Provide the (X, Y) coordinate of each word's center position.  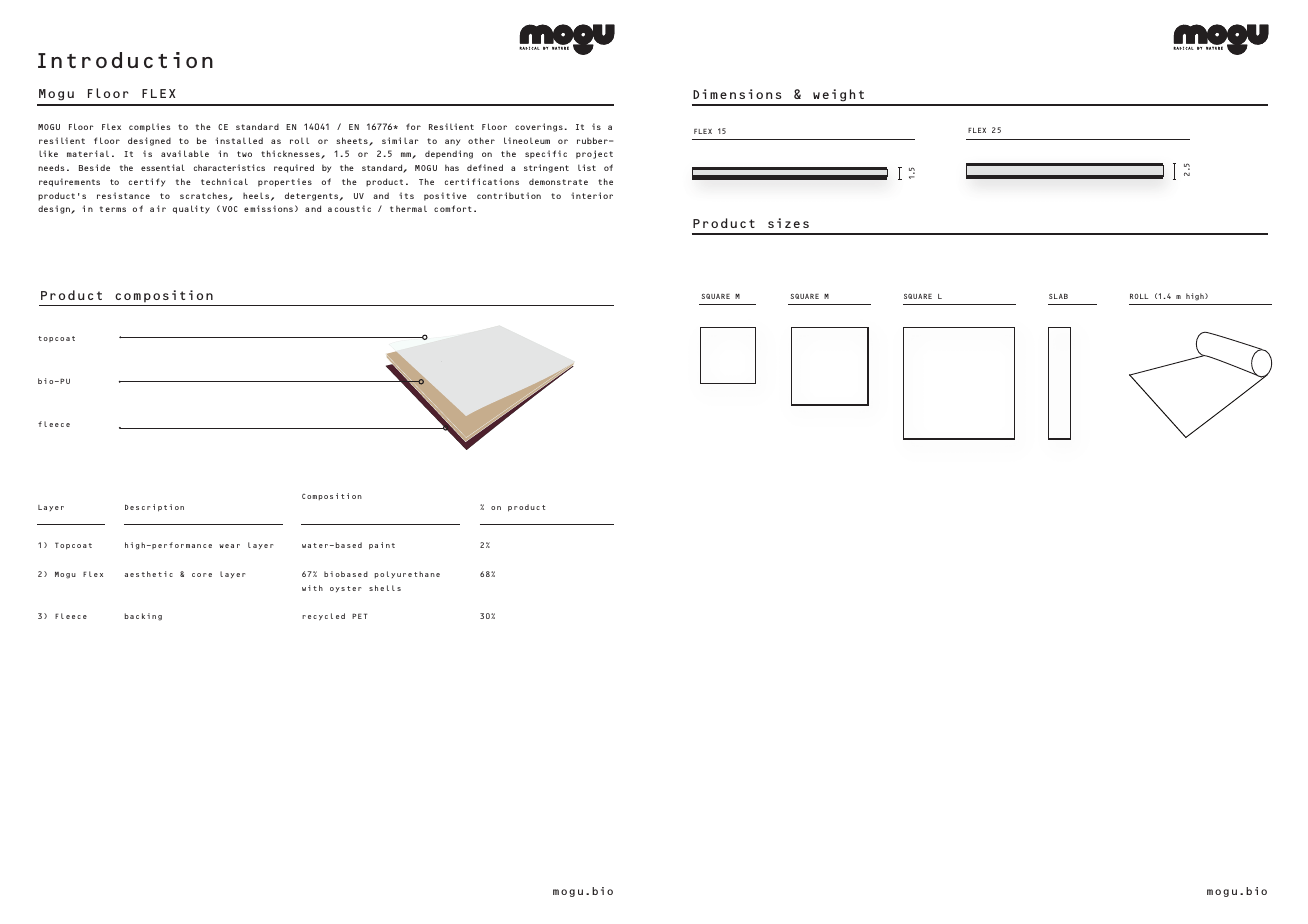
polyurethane (407, 574)
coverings (539, 127)
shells (385, 588)
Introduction (125, 60)
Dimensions (737, 94)
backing (143, 617)
